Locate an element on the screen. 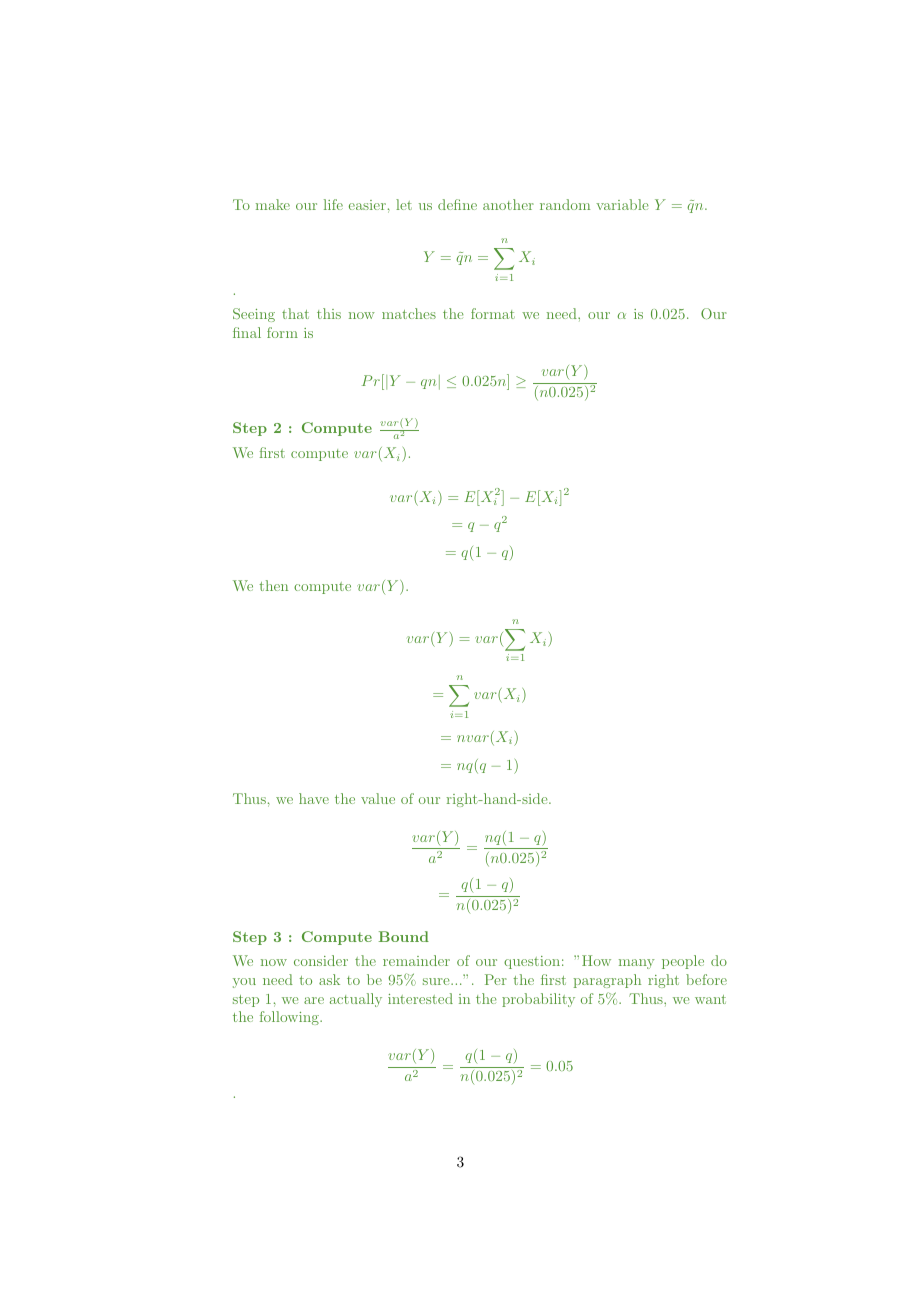 The image size is (924, 1308). people is located at coordinates (683, 962).
